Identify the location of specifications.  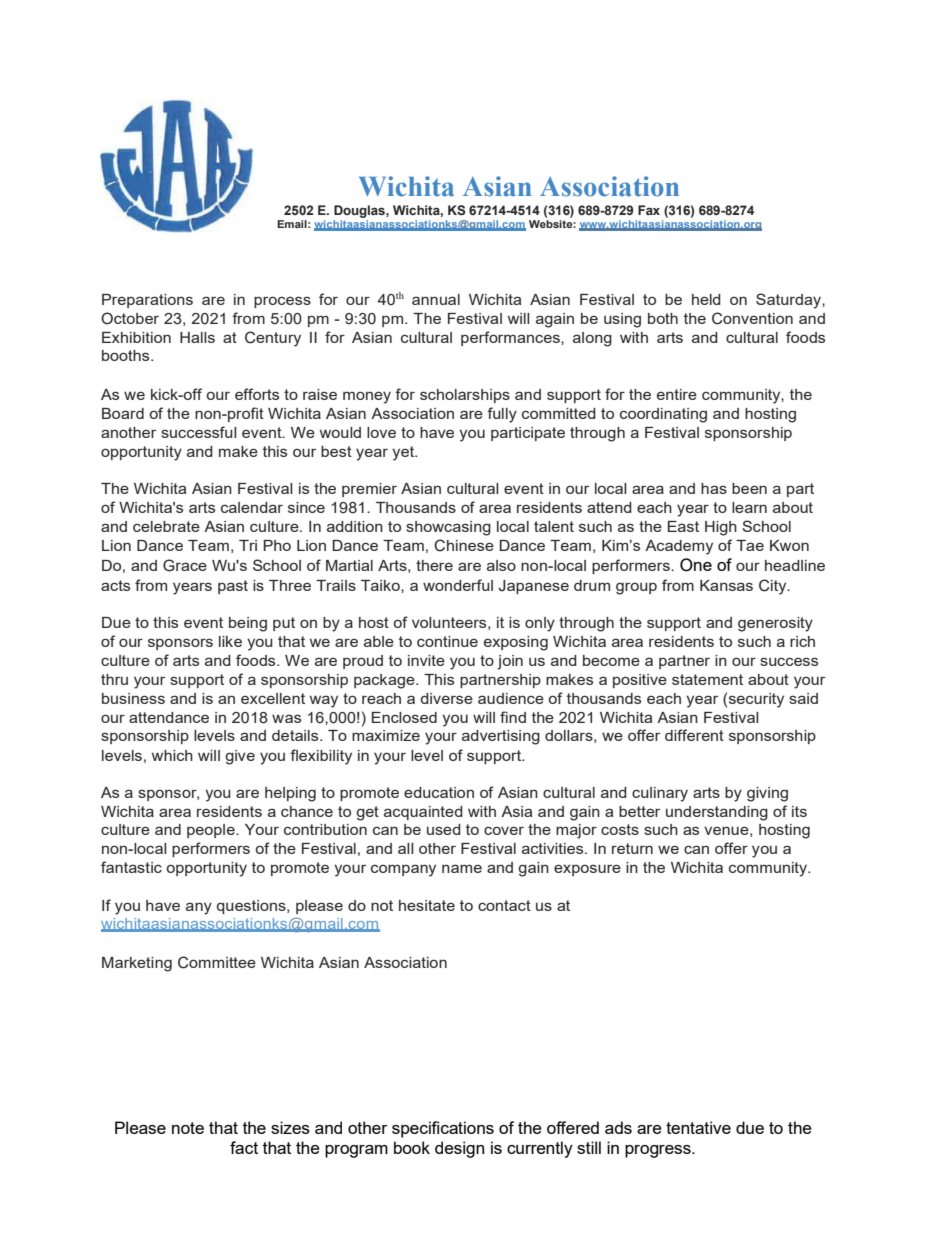
(443, 1129).
